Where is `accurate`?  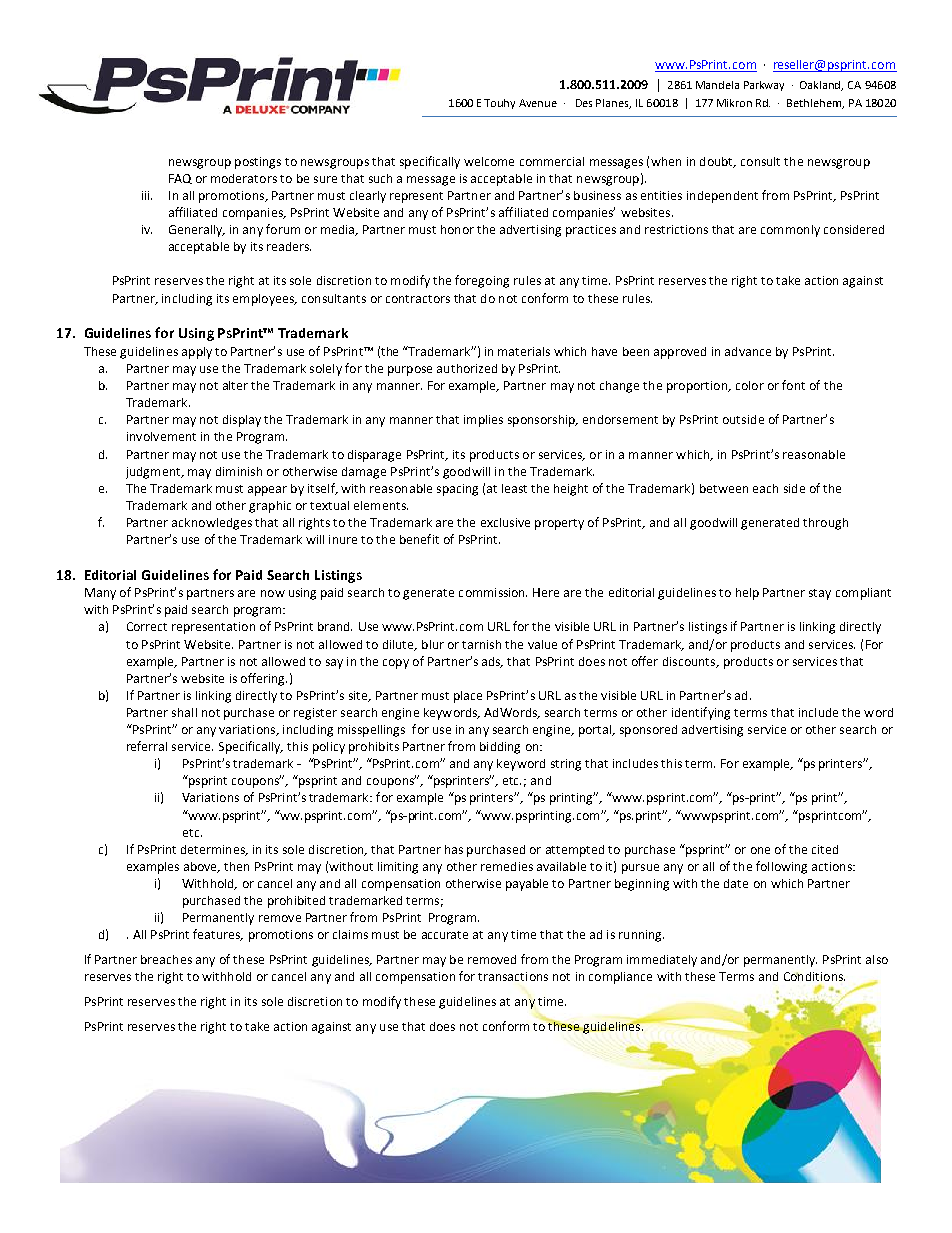 accurate is located at coordinates (445, 935).
